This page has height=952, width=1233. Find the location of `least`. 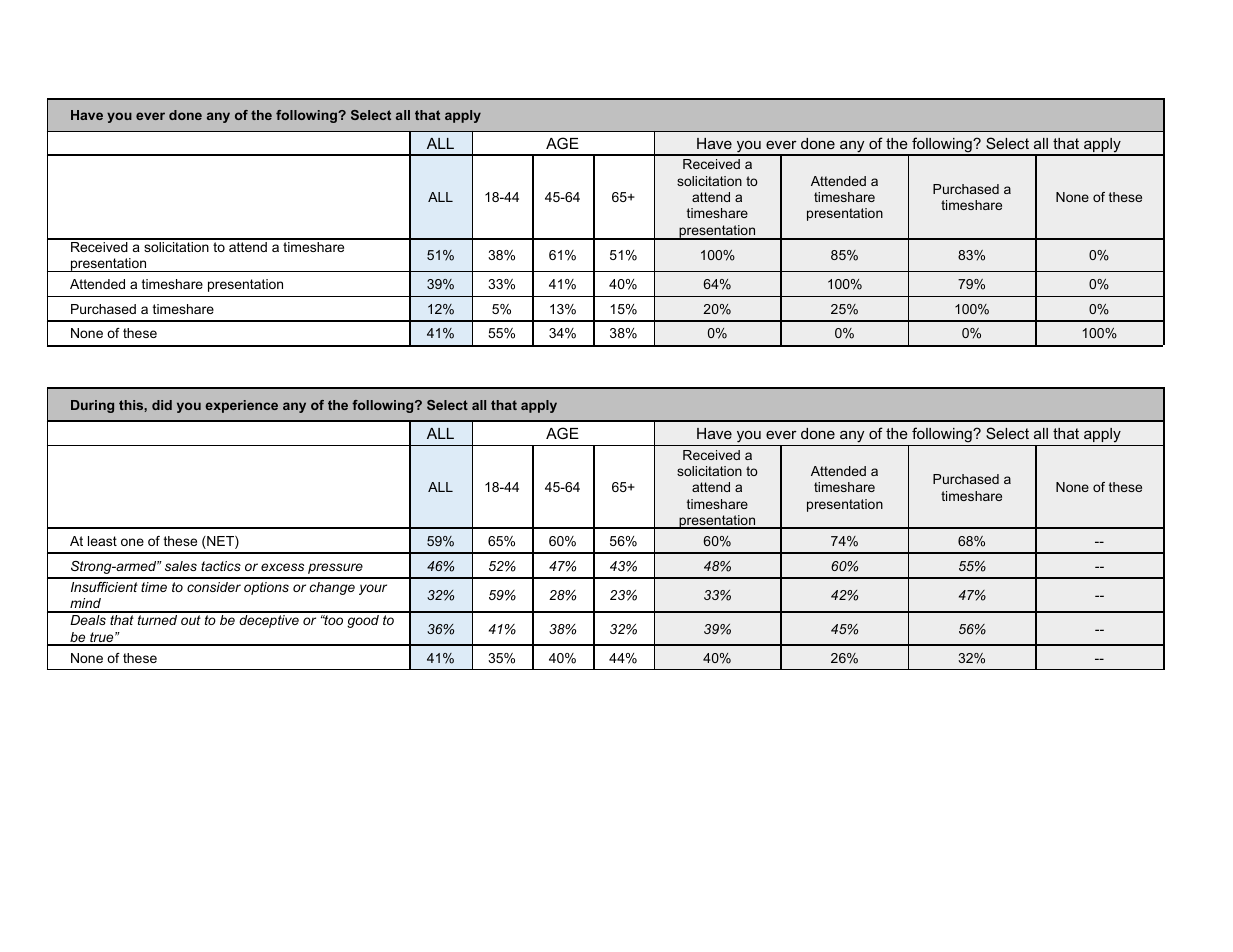

least is located at coordinates (102, 541).
